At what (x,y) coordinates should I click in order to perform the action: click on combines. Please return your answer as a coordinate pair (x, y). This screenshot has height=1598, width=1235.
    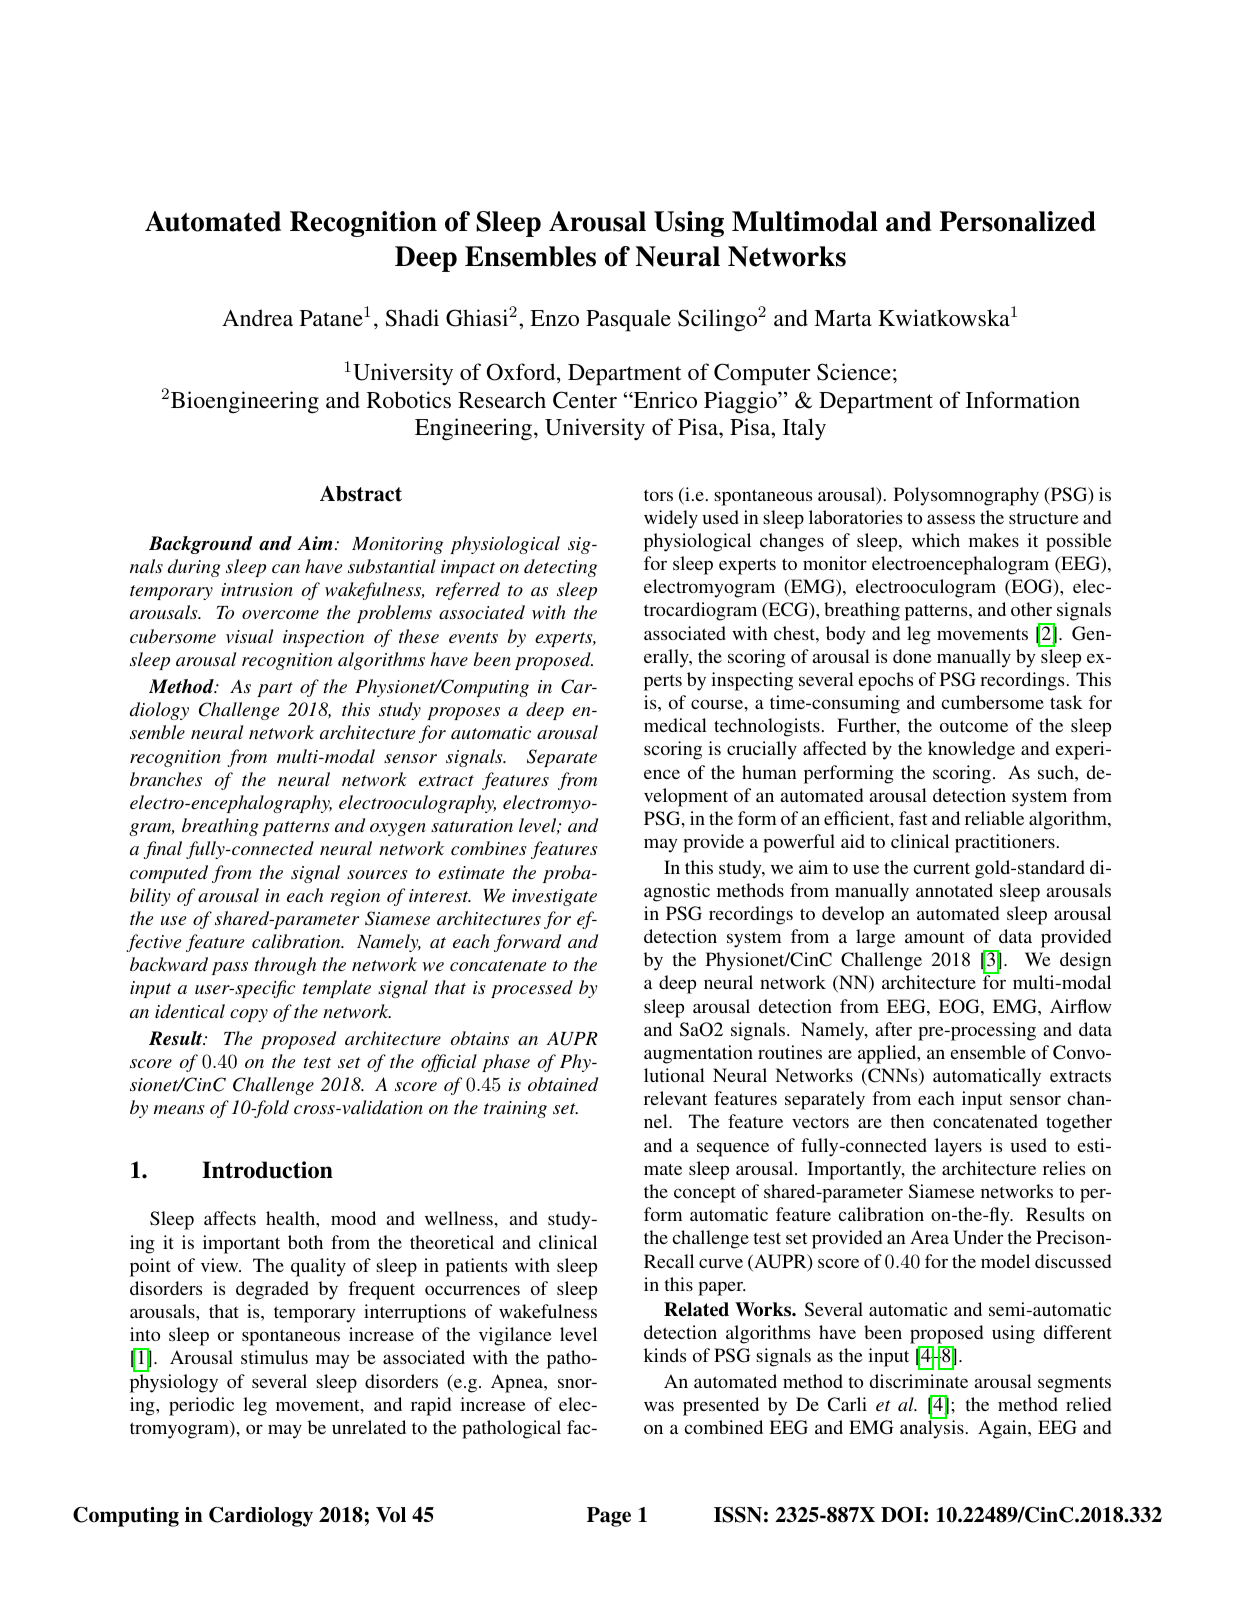
    Looking at the image, I should click on (489, 848).
